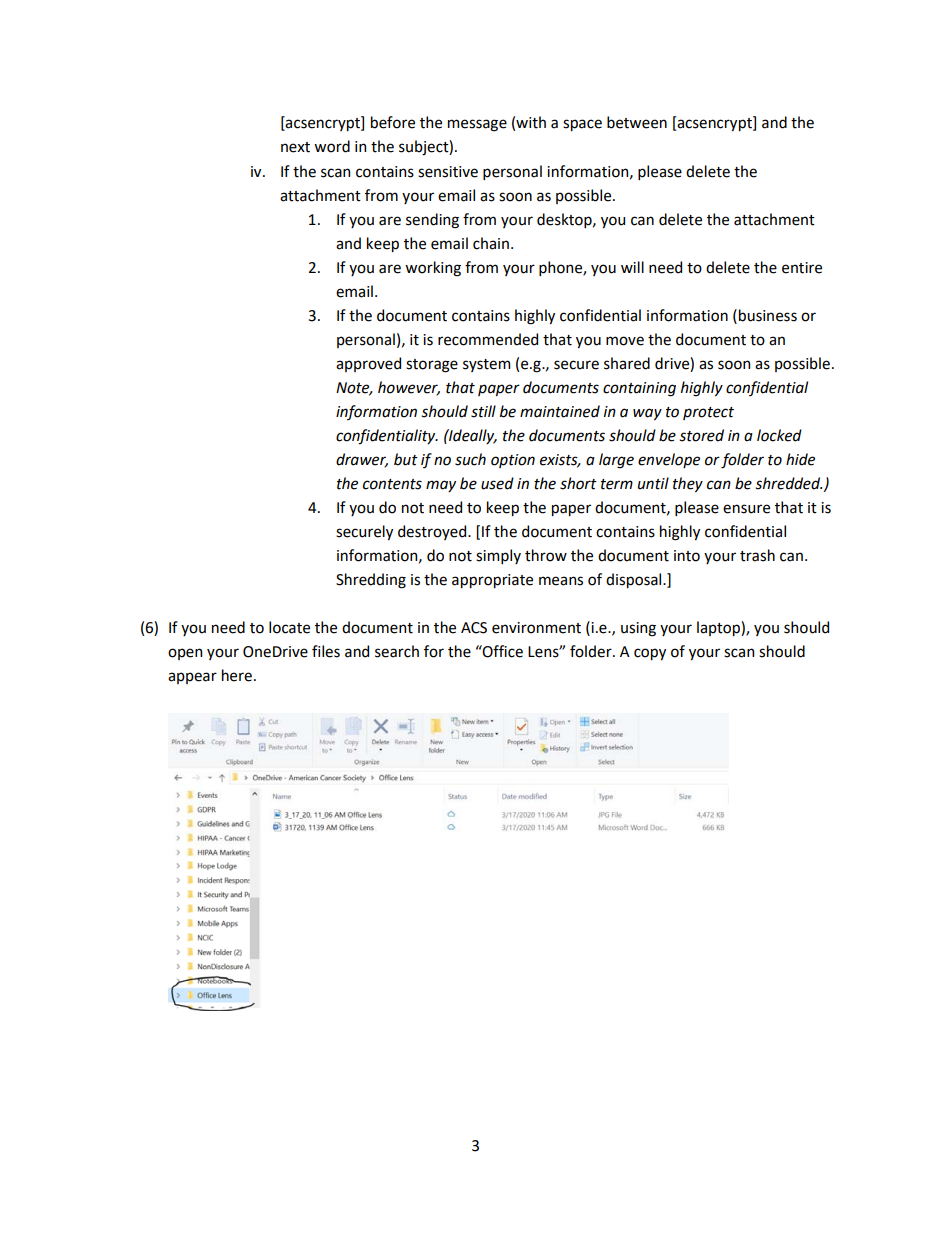 Image resolution: width=952 pixels, height=1233 pixels. Describe the element at coordinates (746, 509) in the image. I see `ensure` at that location.
